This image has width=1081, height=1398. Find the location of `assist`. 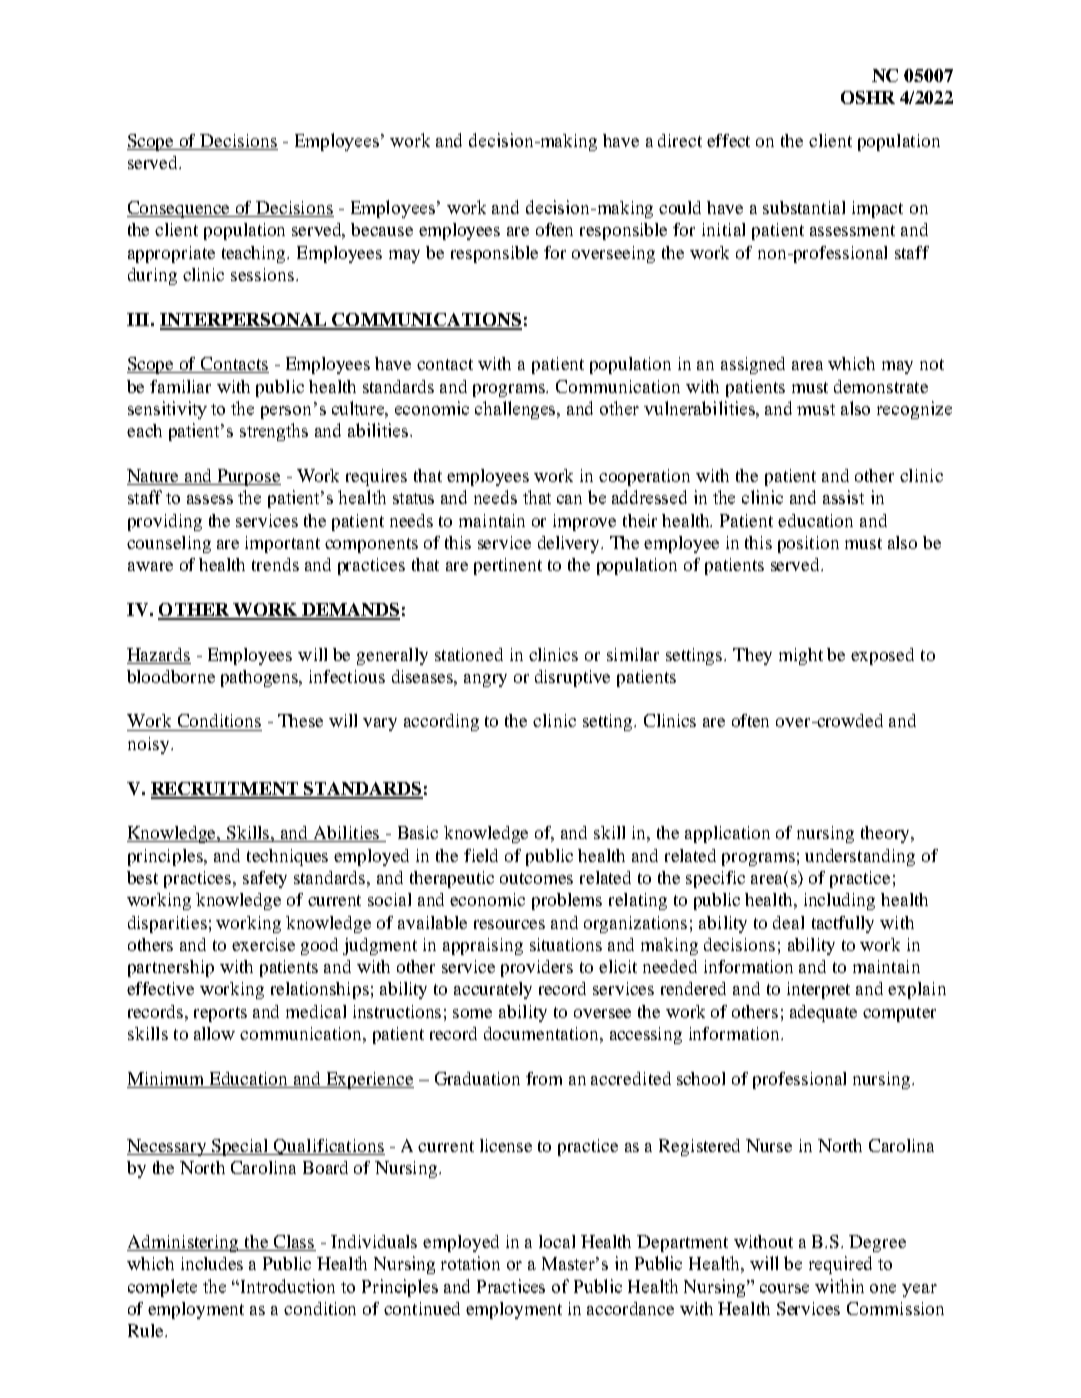

assist is located at coordinates (843, 497).
